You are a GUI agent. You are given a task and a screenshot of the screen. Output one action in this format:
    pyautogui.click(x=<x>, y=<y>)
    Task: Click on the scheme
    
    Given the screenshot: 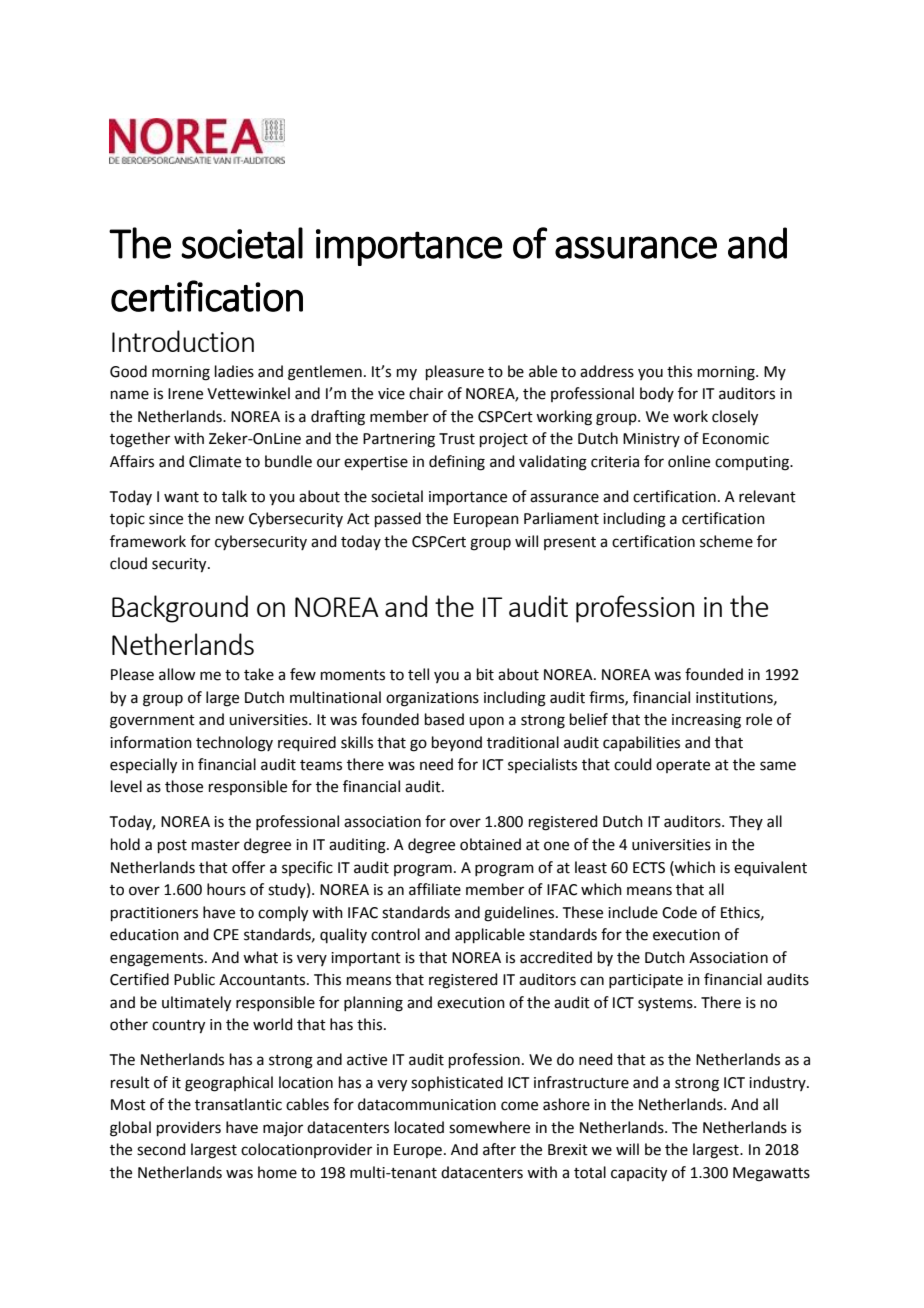 What is the action you would take?
    pyautogui.click(x=726, y=541)
